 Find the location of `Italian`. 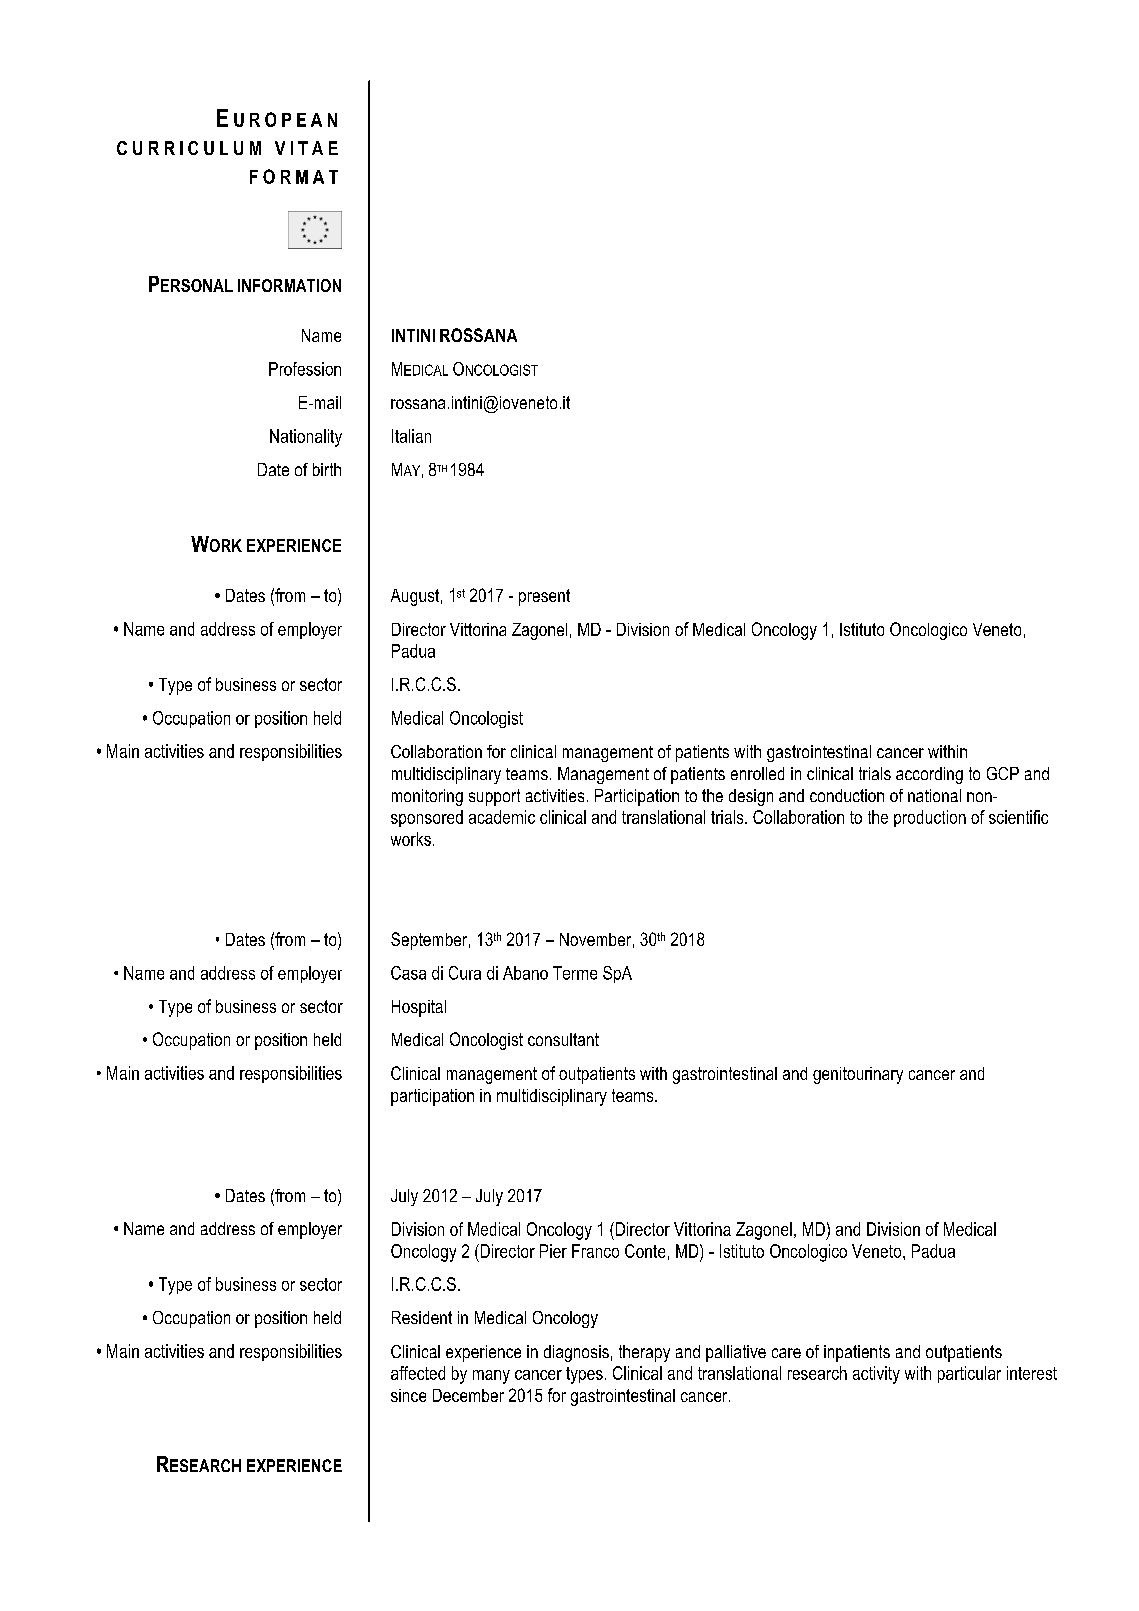

Italian is located at coordinates (411, 436).
